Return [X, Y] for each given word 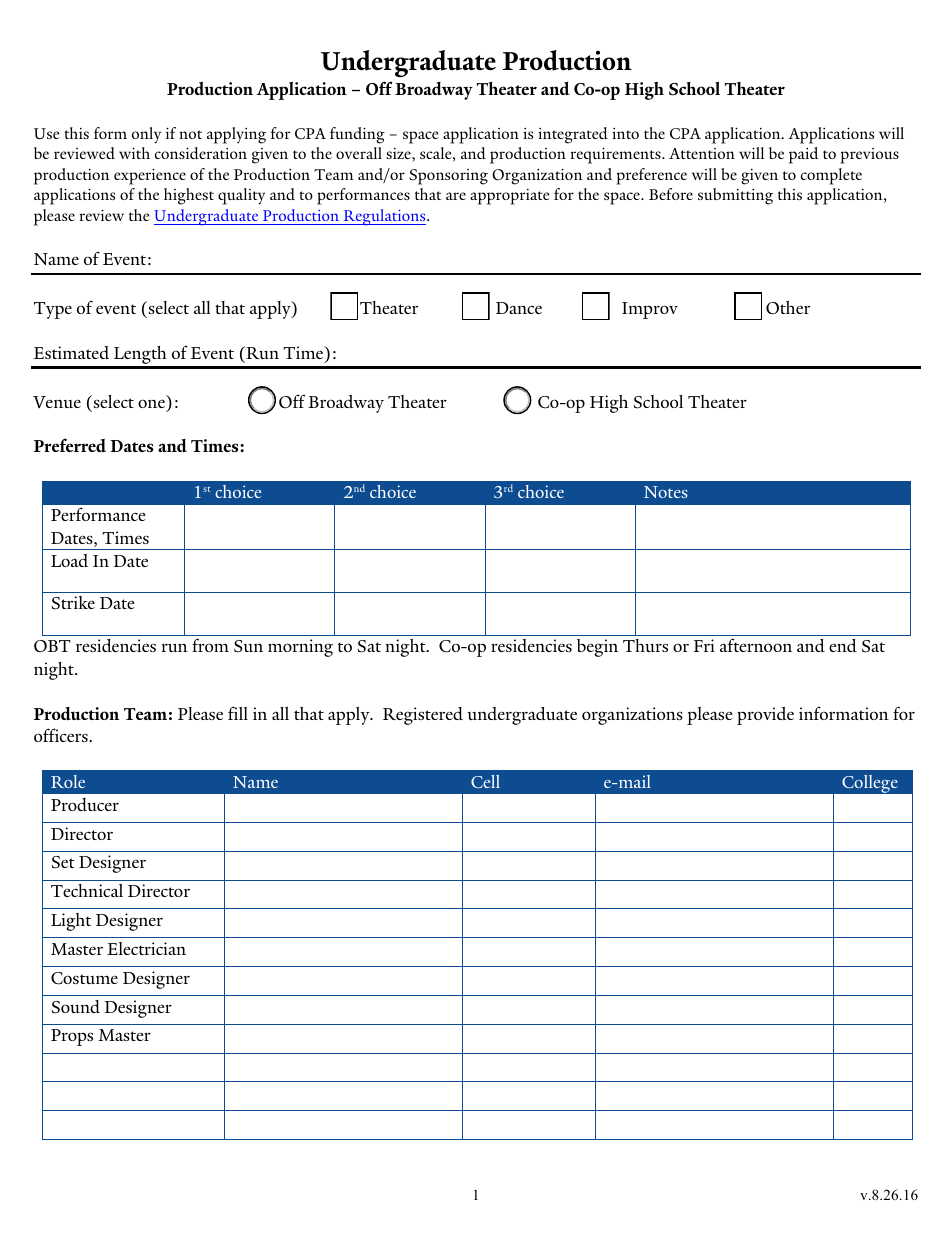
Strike [73, 603]
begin [597, 648]
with [134, 153]
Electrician [146, 948]
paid [804, 155]
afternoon [756, 645]
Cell [485, 781]
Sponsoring [448, 177]
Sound [76, 1007]
